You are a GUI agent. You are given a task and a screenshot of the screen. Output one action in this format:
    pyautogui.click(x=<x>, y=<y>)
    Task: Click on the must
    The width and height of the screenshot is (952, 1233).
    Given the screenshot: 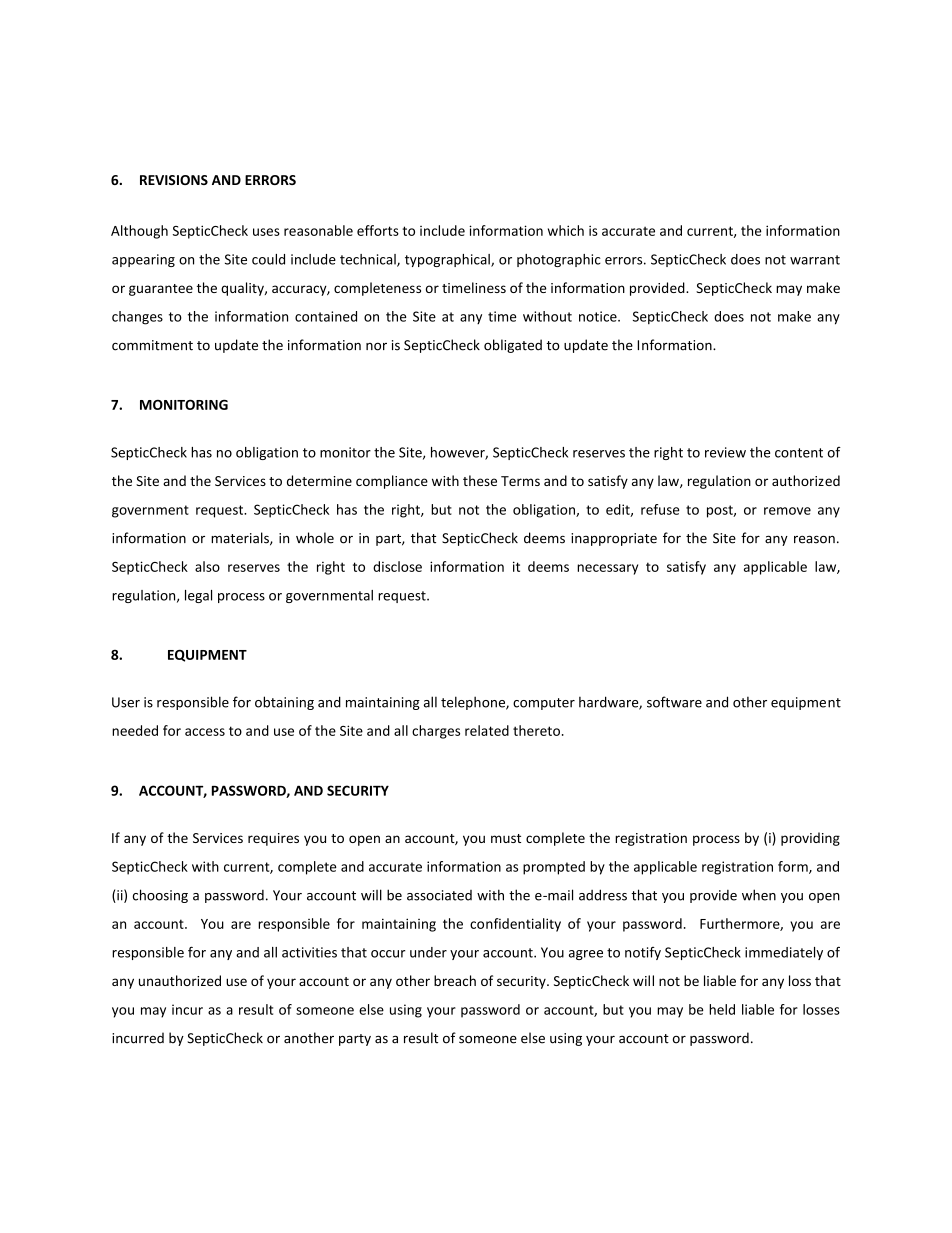 What is the action you would take?
    pyautogui.click(x=506, y=838)
